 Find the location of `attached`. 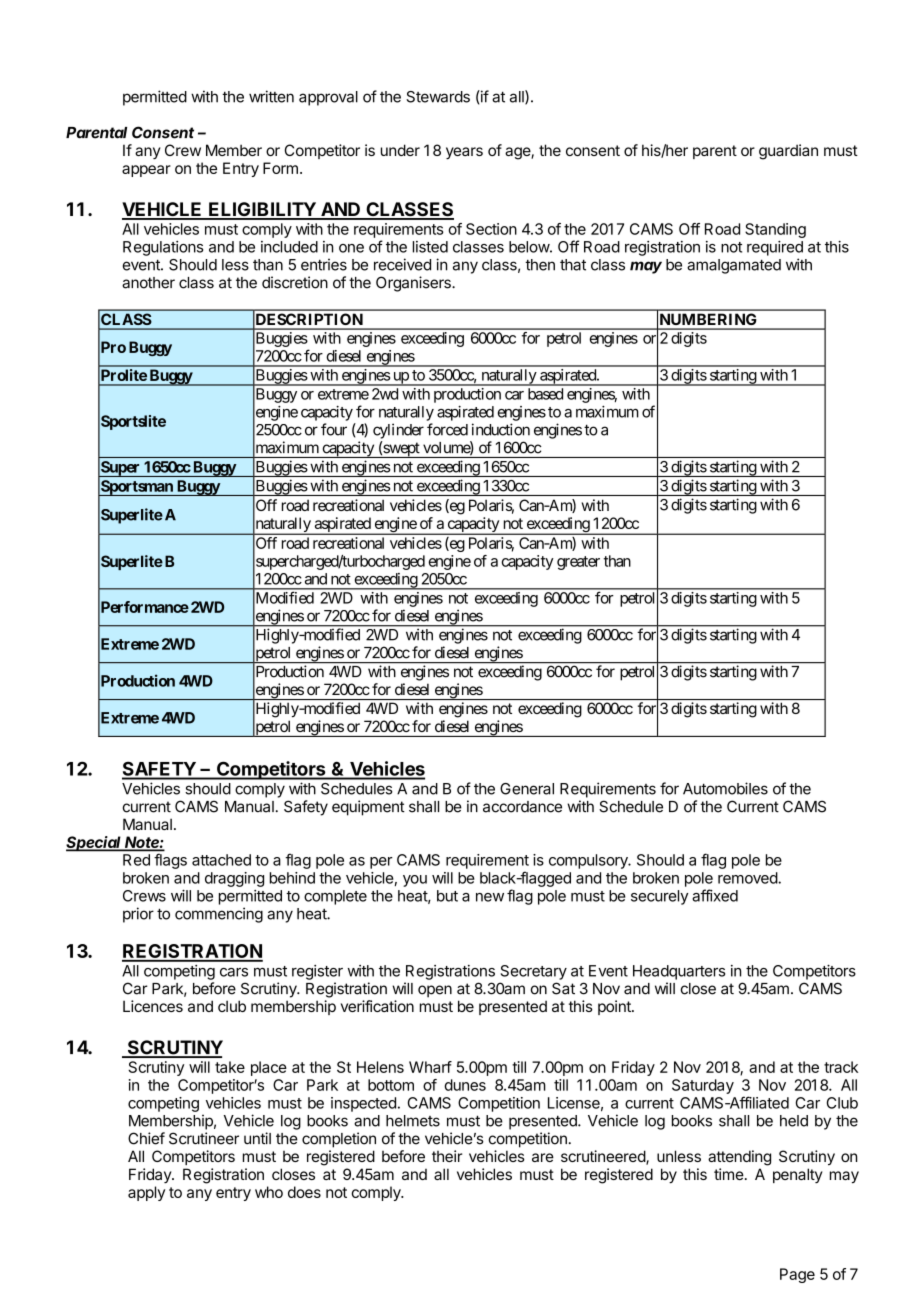

attached is located at coordinates (221, 860).
